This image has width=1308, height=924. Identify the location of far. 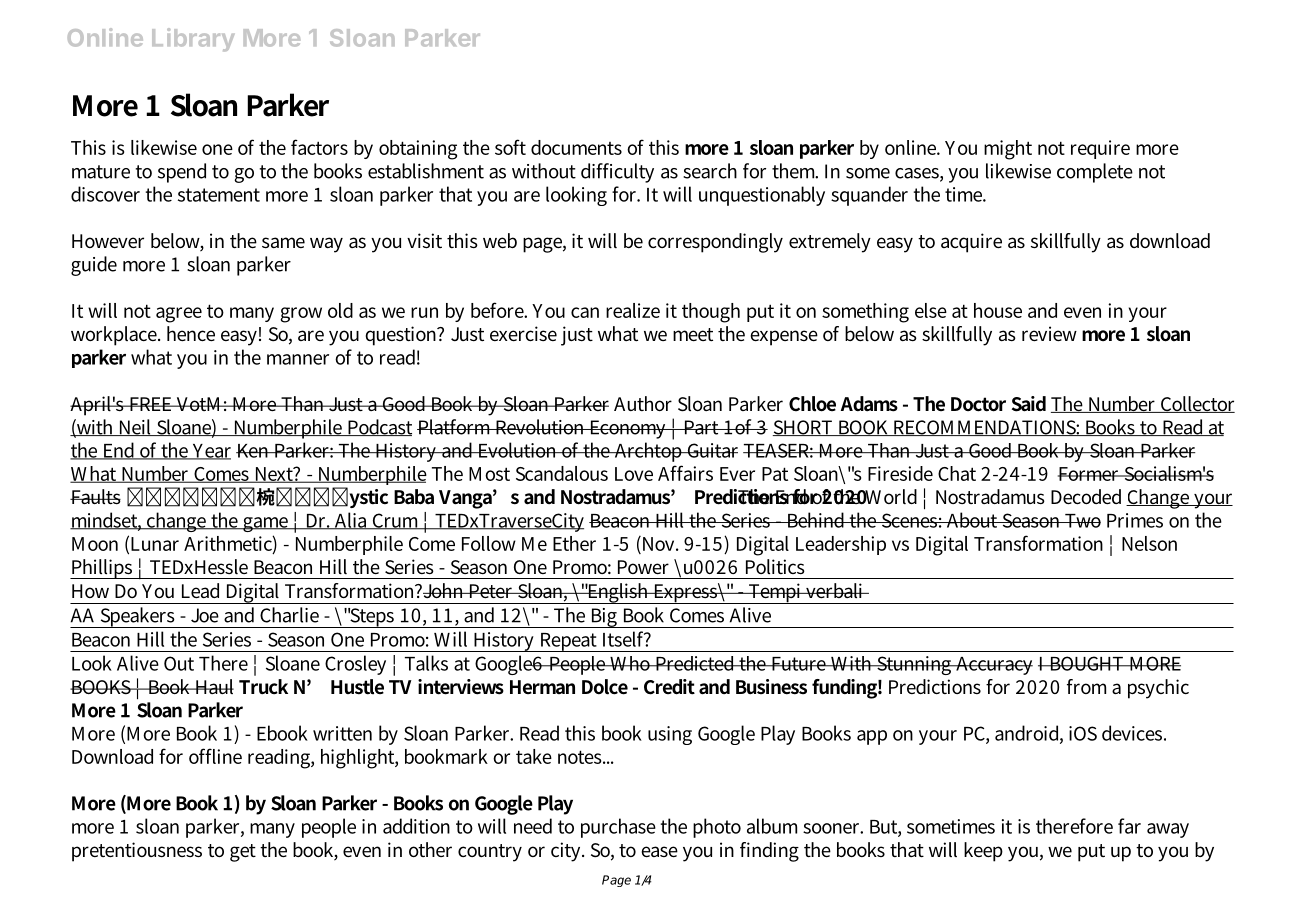
(1129, 826).
